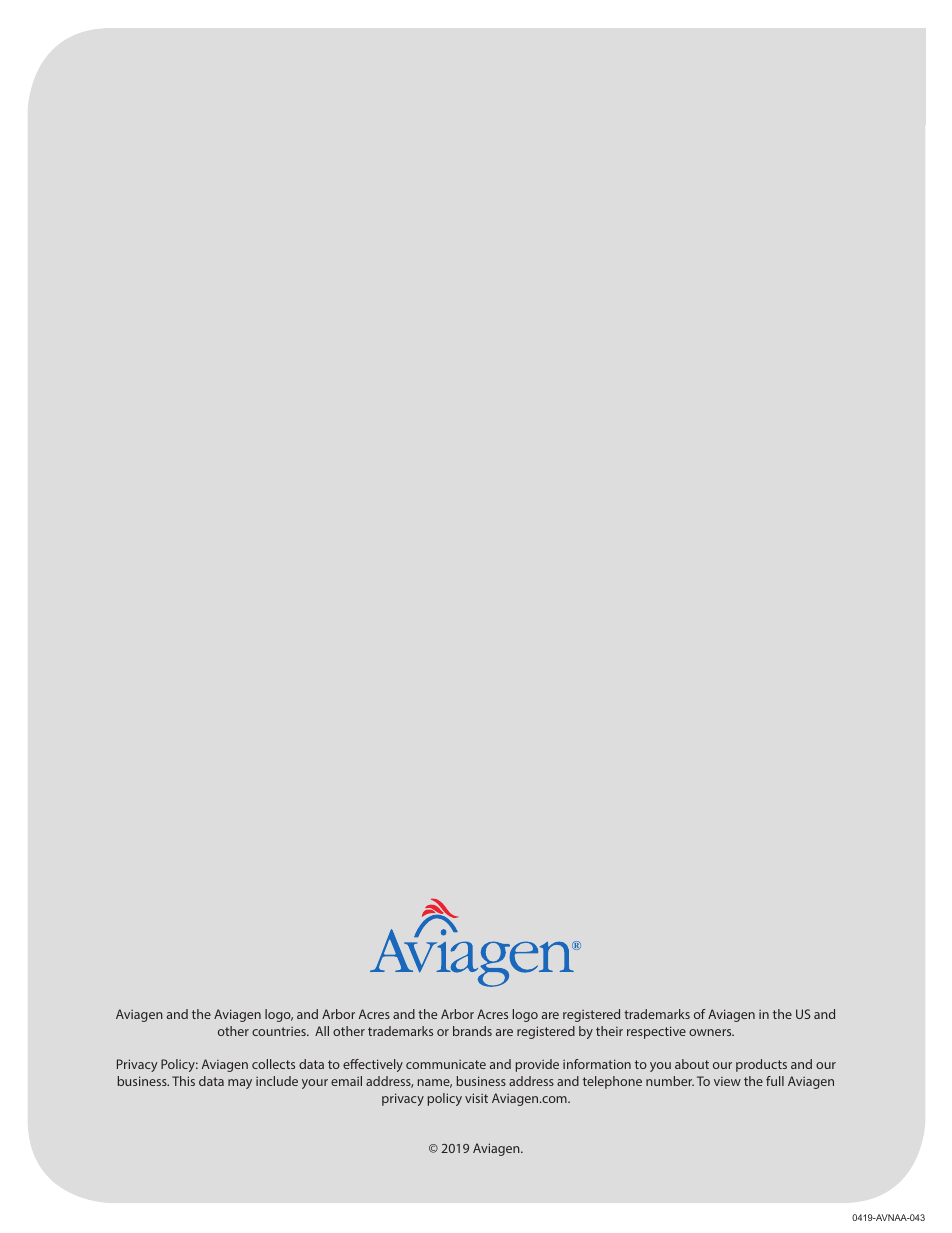 The image size is (952, 1233). Describe the element at coordinates (280, 1031) in the screenshot. I see `countries` at that location.
